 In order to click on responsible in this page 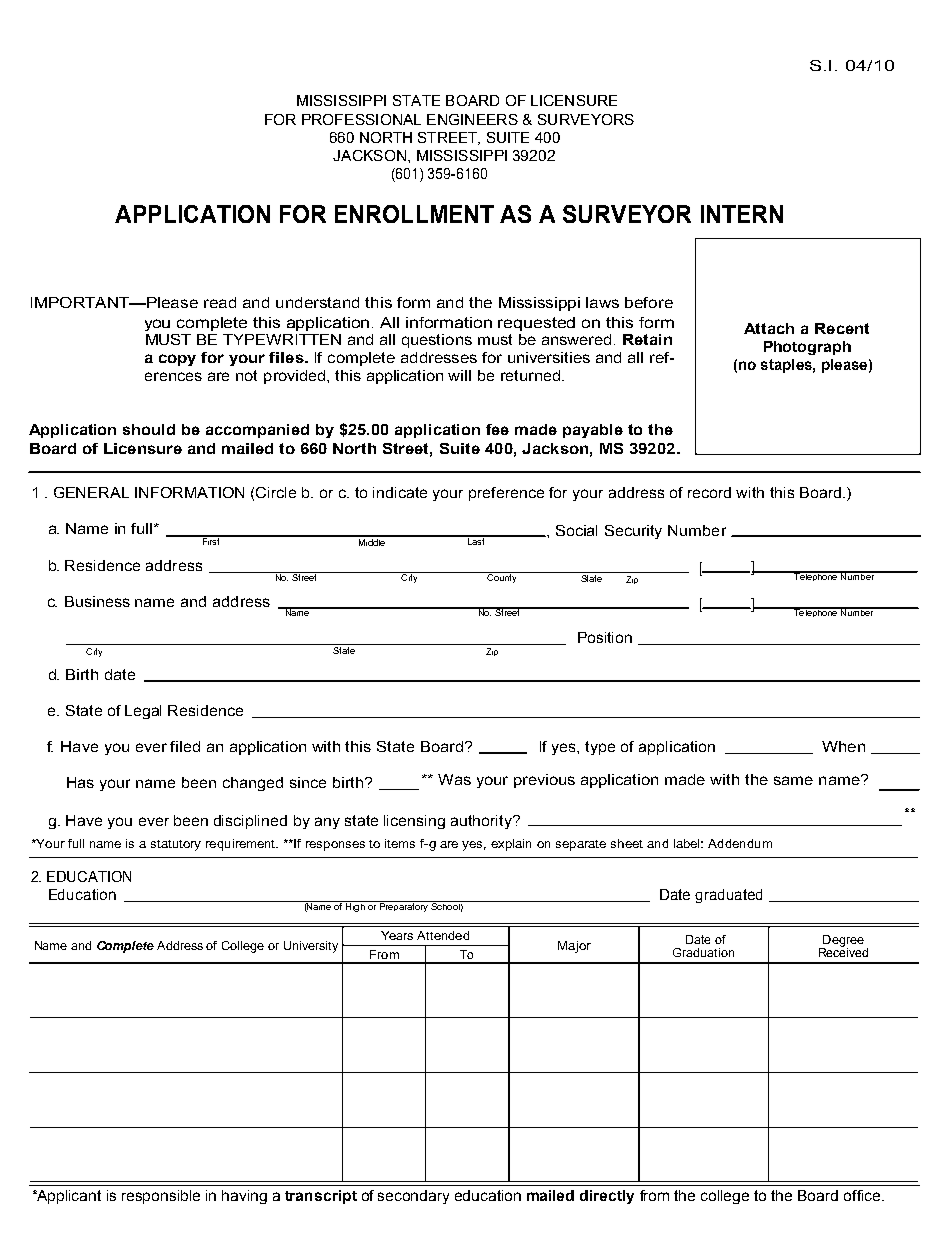, I will do `click(161, 1197)`.
